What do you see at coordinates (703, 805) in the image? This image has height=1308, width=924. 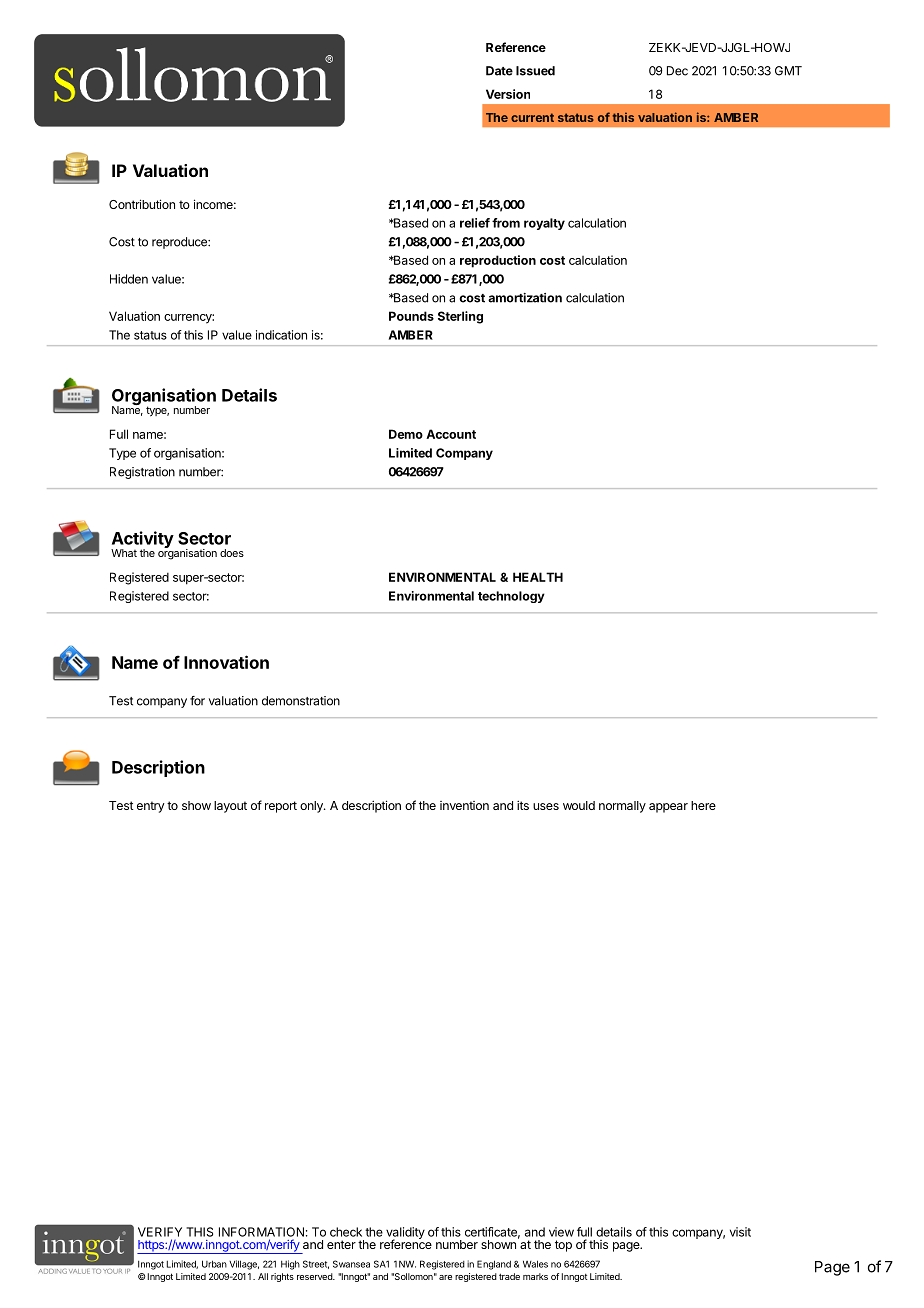 I see `here` at bounding box center [703, 805].
